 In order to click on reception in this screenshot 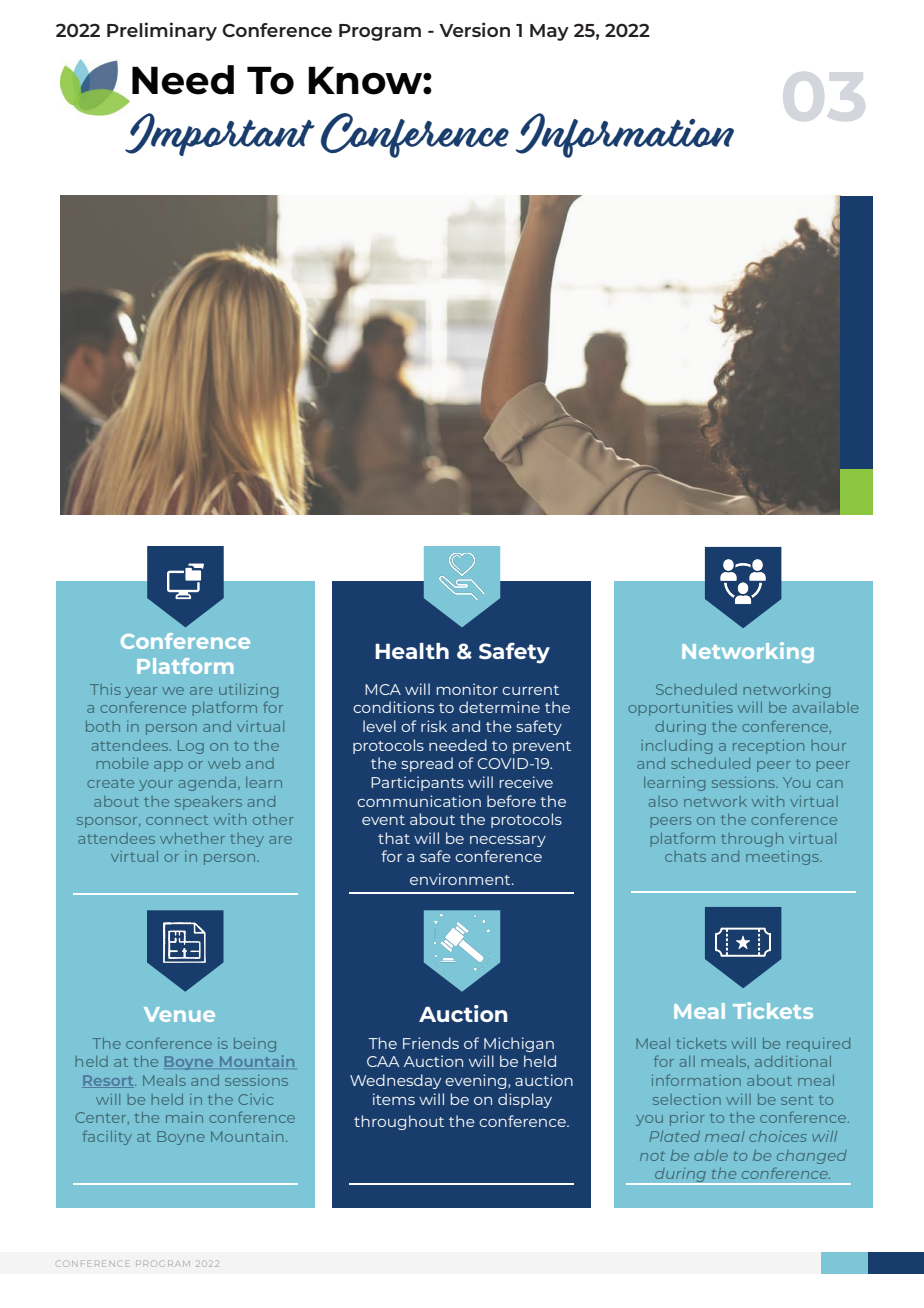, I will do `click(768, 747)`.
